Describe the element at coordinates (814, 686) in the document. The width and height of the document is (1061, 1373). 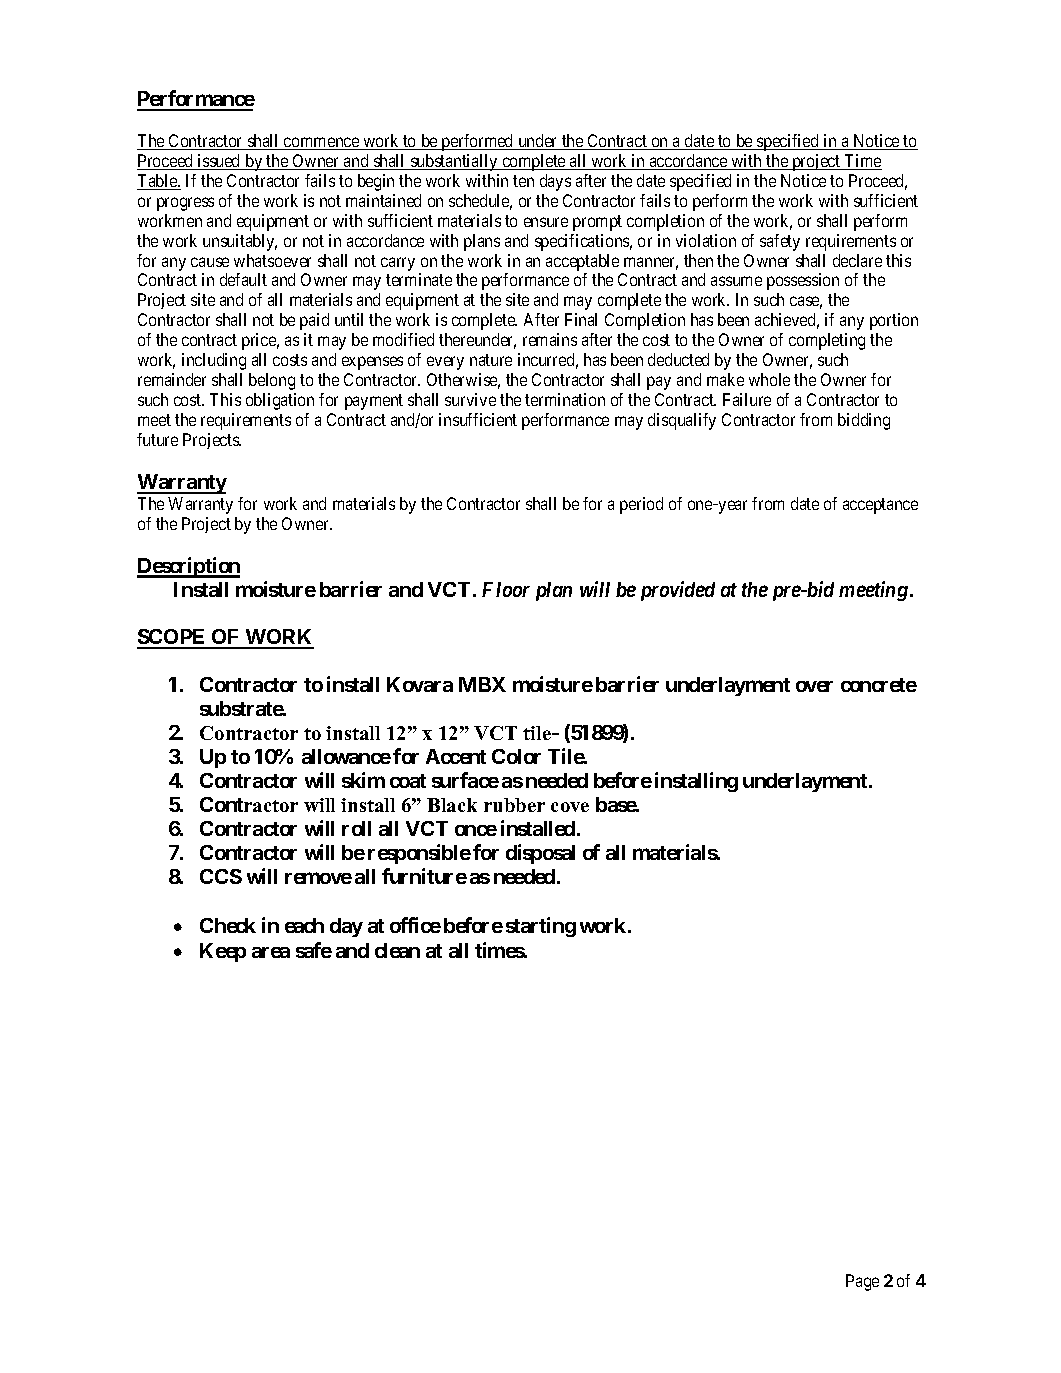
I see `over` at that location.
